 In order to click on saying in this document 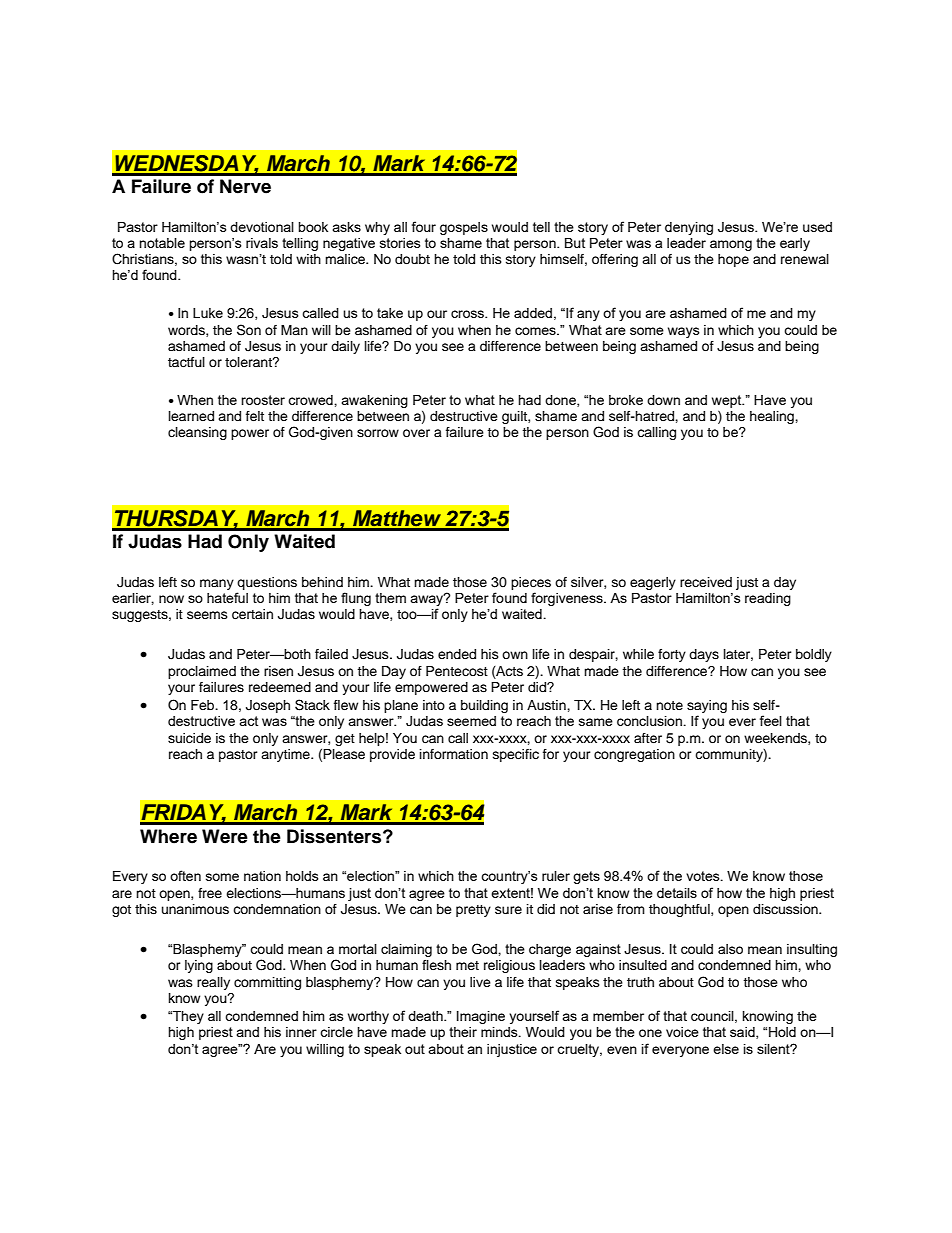, I will do `click(707, 708)`.
